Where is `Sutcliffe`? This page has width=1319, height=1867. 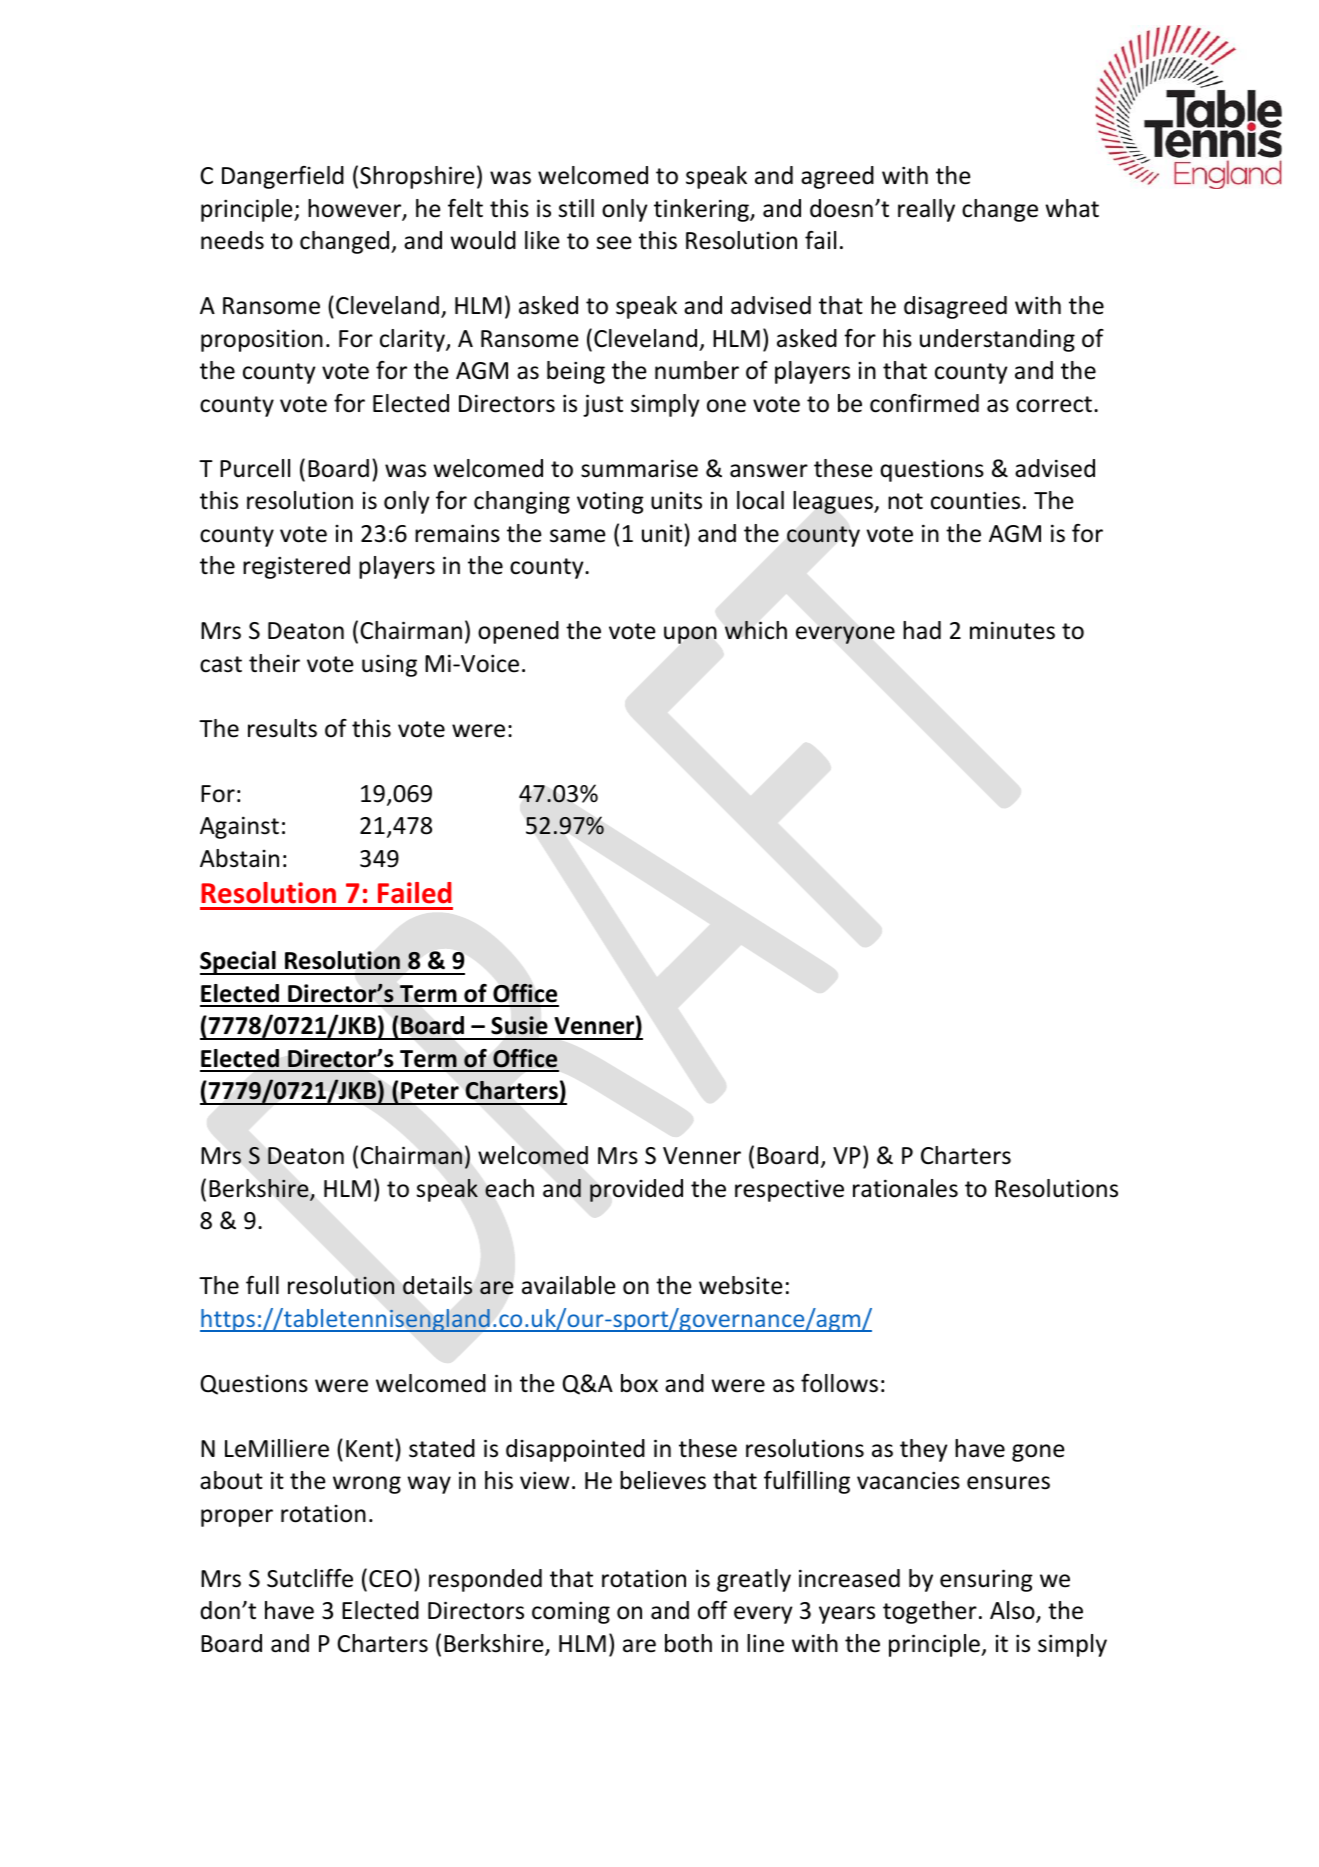
Sutcliffe is located at coordinates (310, 1578).
